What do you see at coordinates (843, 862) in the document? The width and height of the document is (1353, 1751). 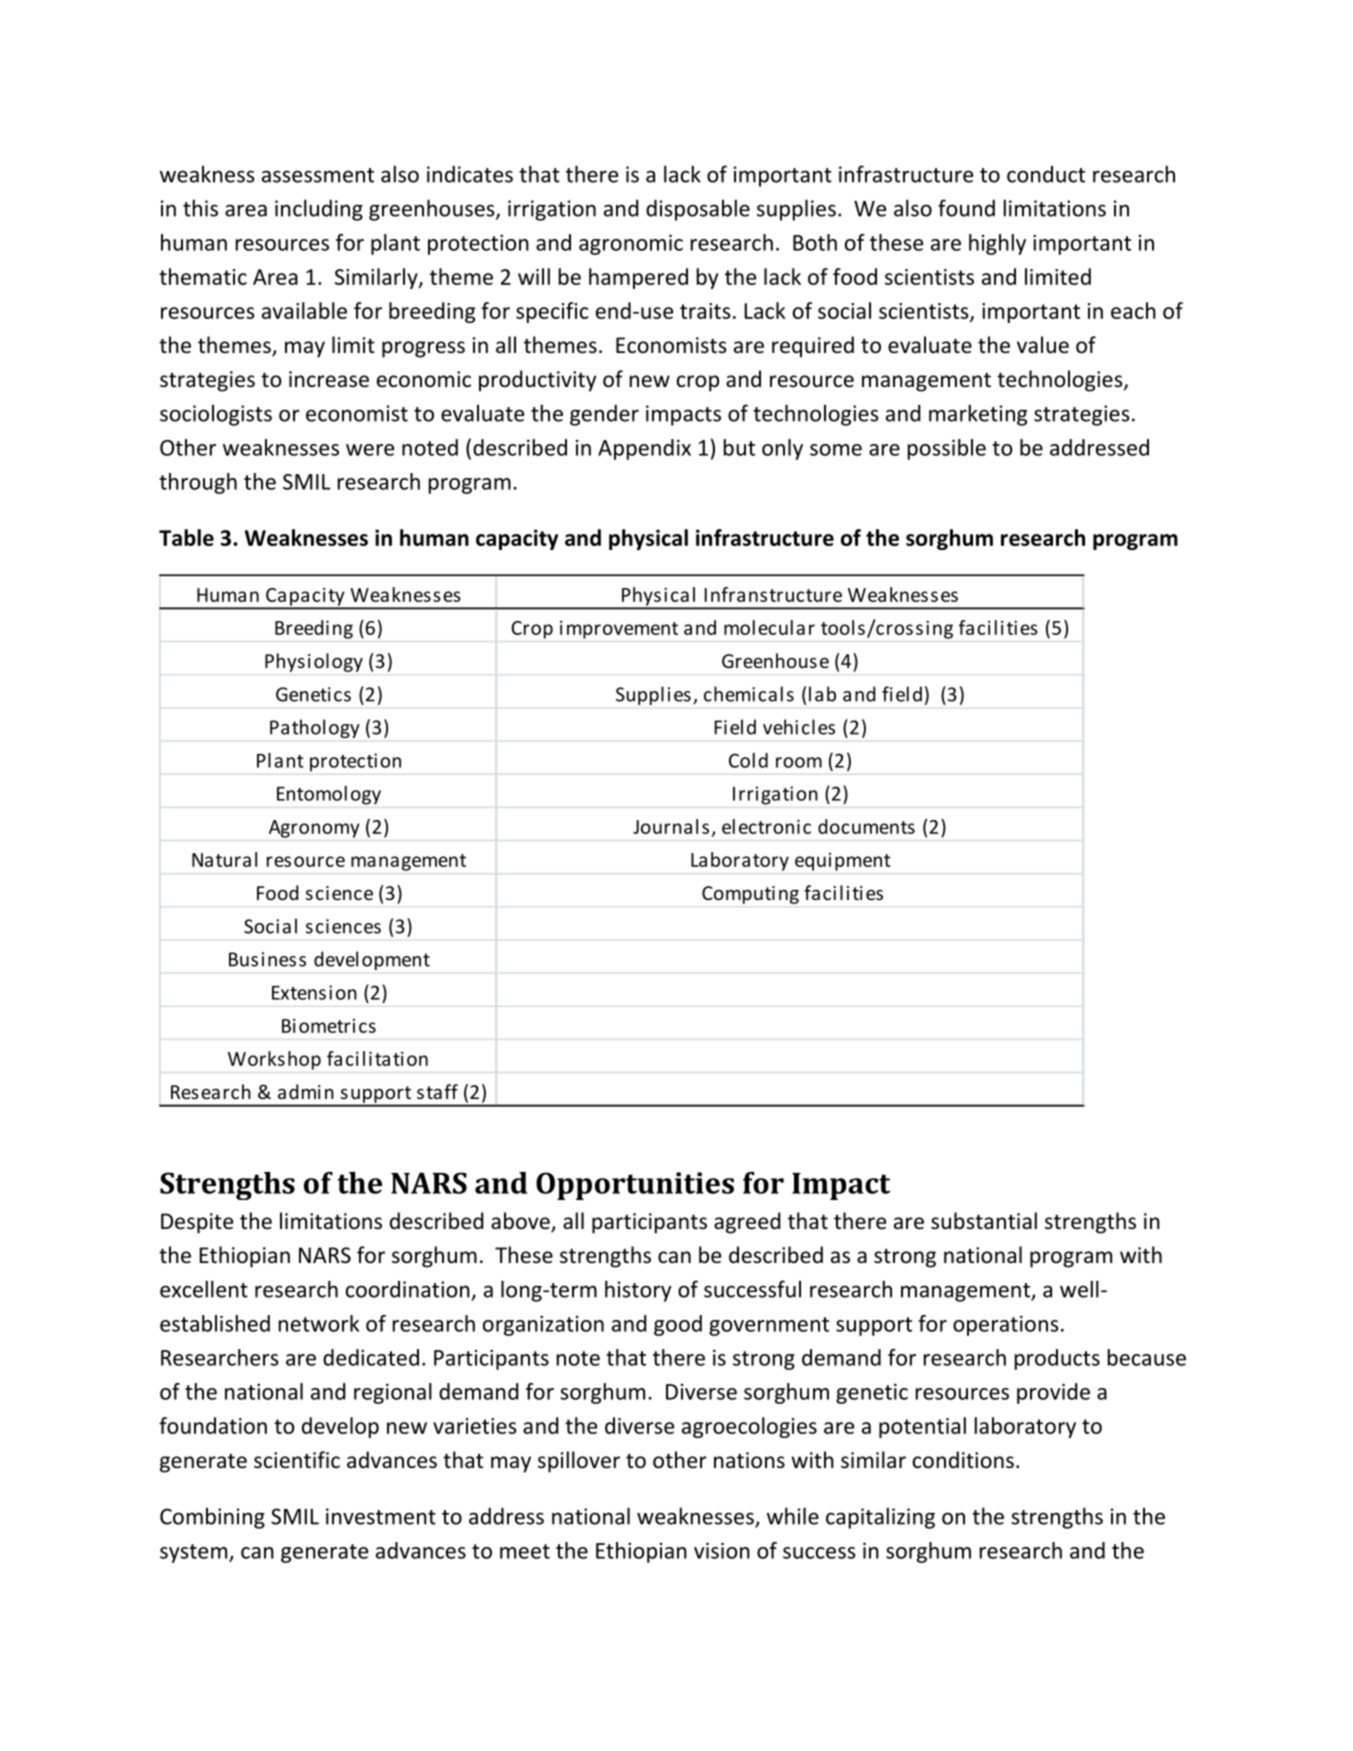 I see `equipment` at bounding box center [843, 862].
